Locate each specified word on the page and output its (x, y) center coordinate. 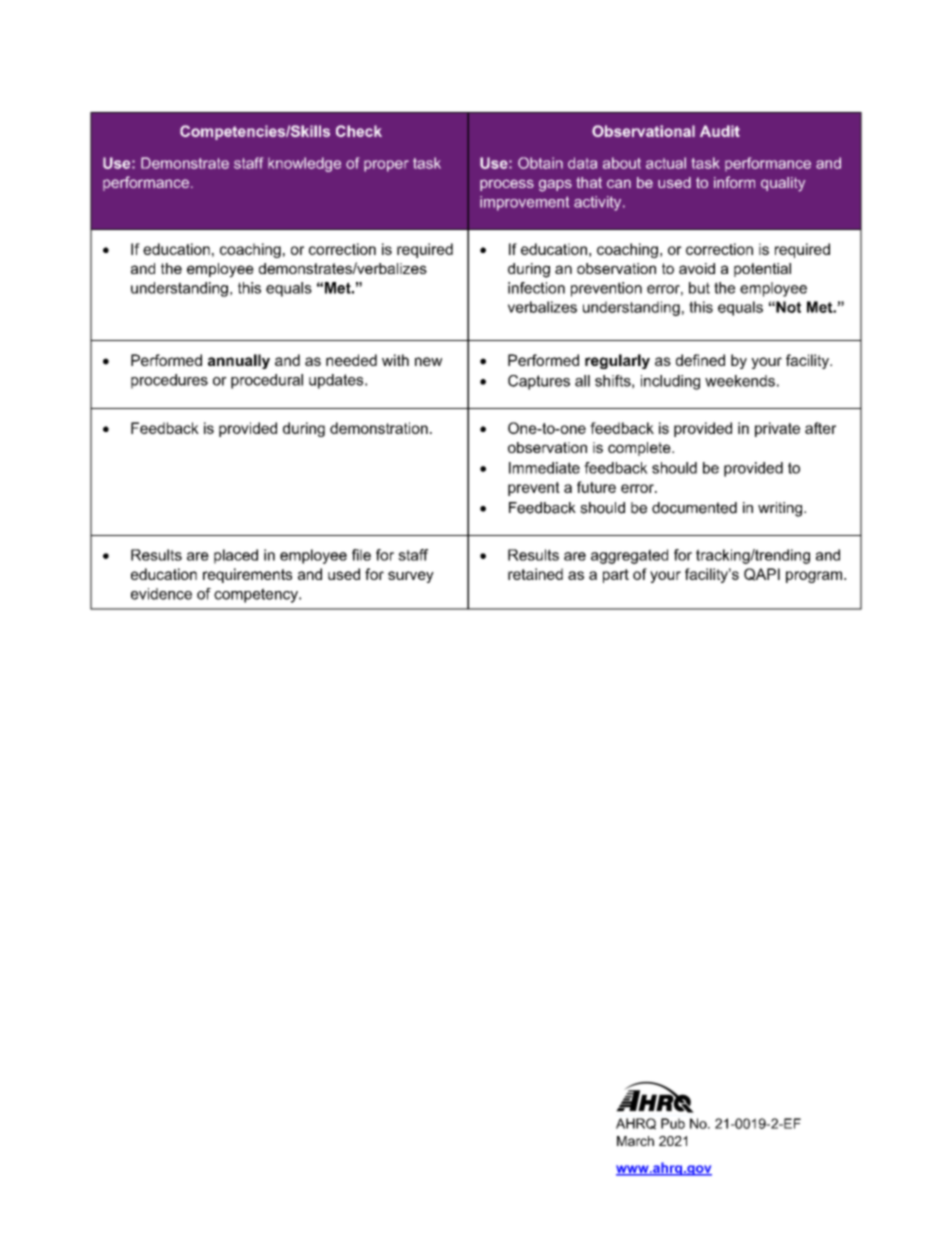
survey (411, 577)
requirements (247, 575)
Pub (673, 1123)
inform (734, 182)
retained (535, 574)
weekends (740, 381)
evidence (161, 594)
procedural (267, 381)
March (635, 1141)
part (616, 576)
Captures (539, 382)
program (815, 577)
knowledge (304, 164)
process (507, 185)
